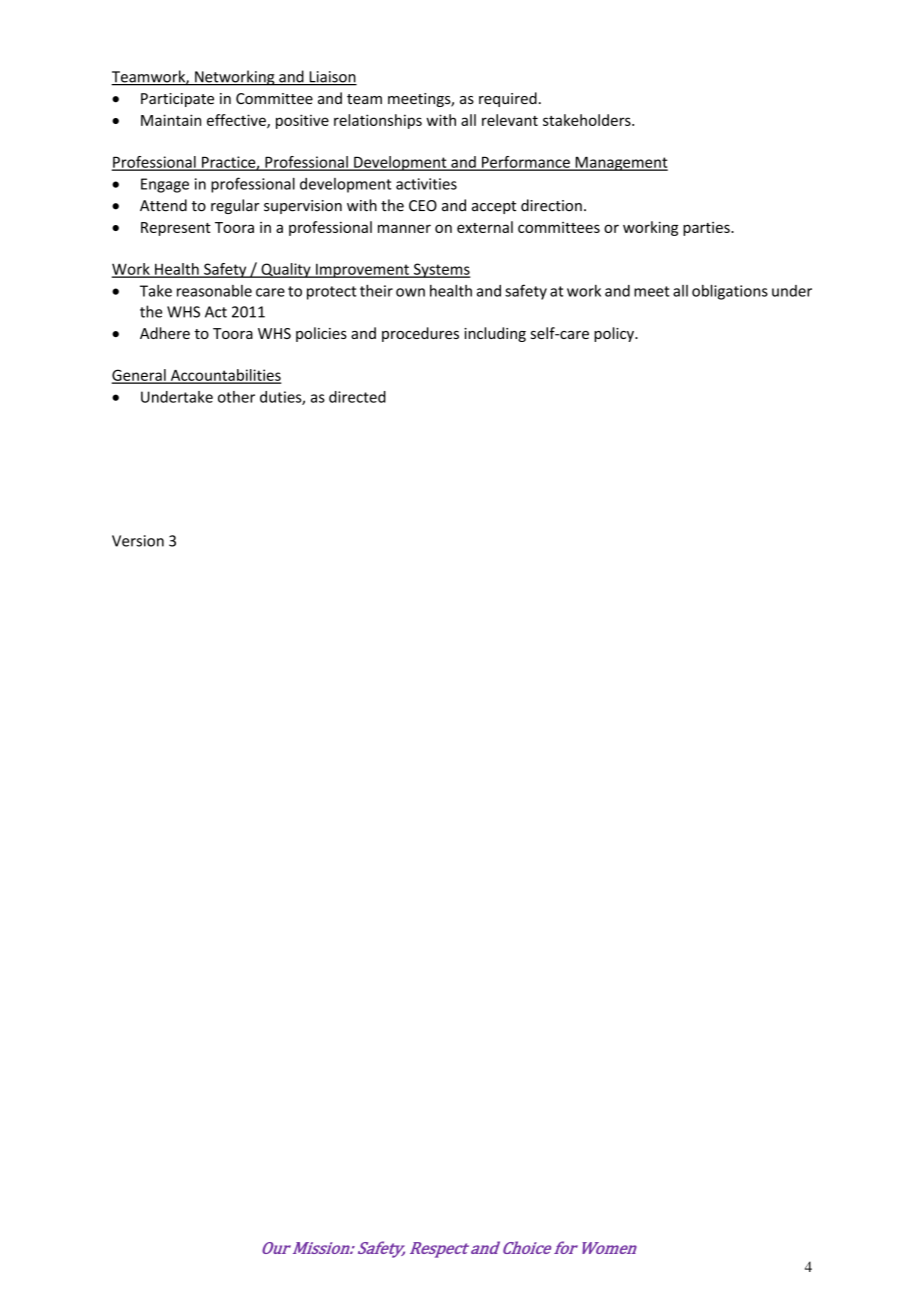 The width and height of the screenshot is (924, 1308). What do you see at coordinates (357, 397) in the screenshot?
I see `directed` at bounding box center [357, 397].
